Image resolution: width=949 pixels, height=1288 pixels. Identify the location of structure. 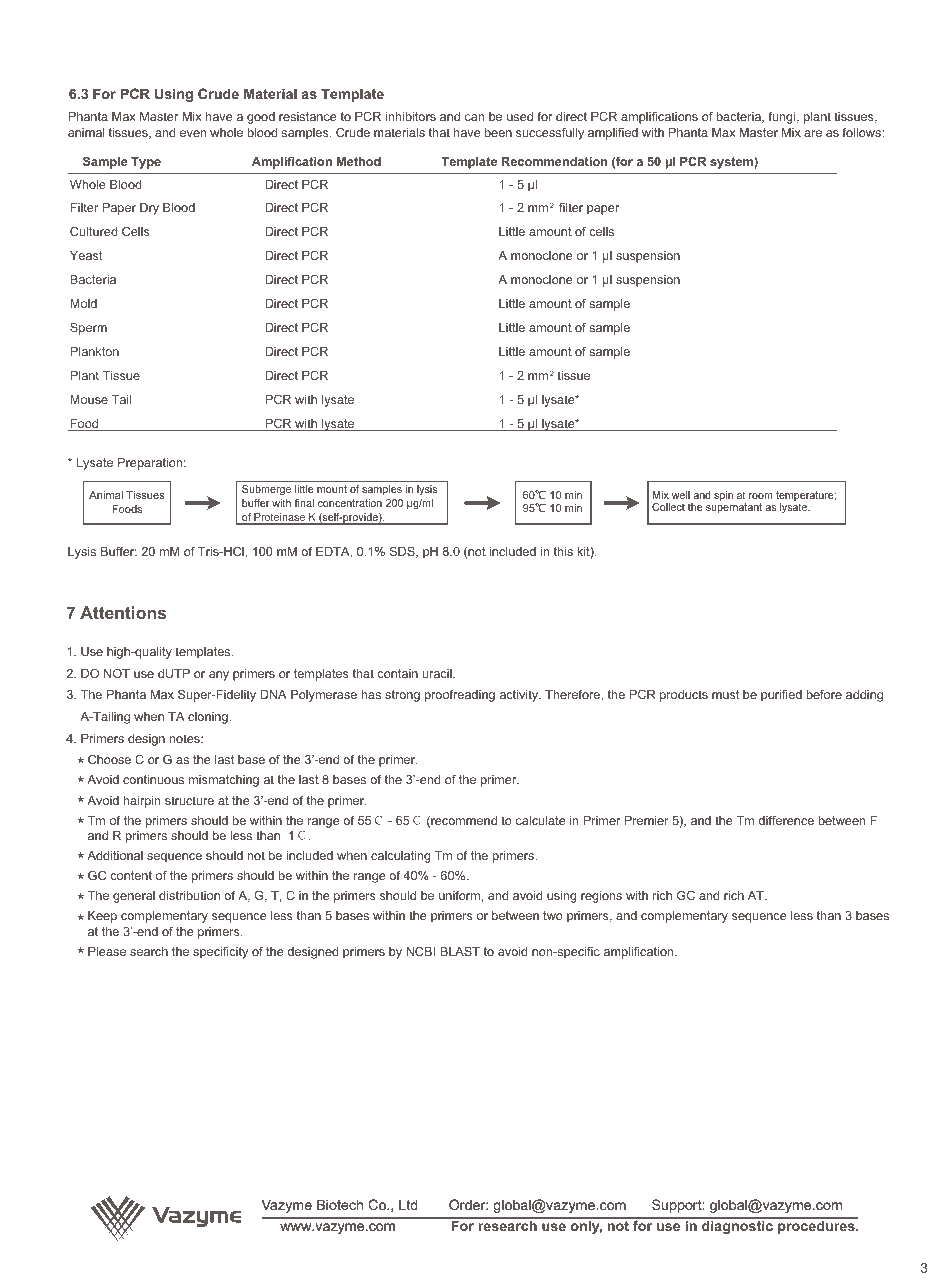
(189, 800).
